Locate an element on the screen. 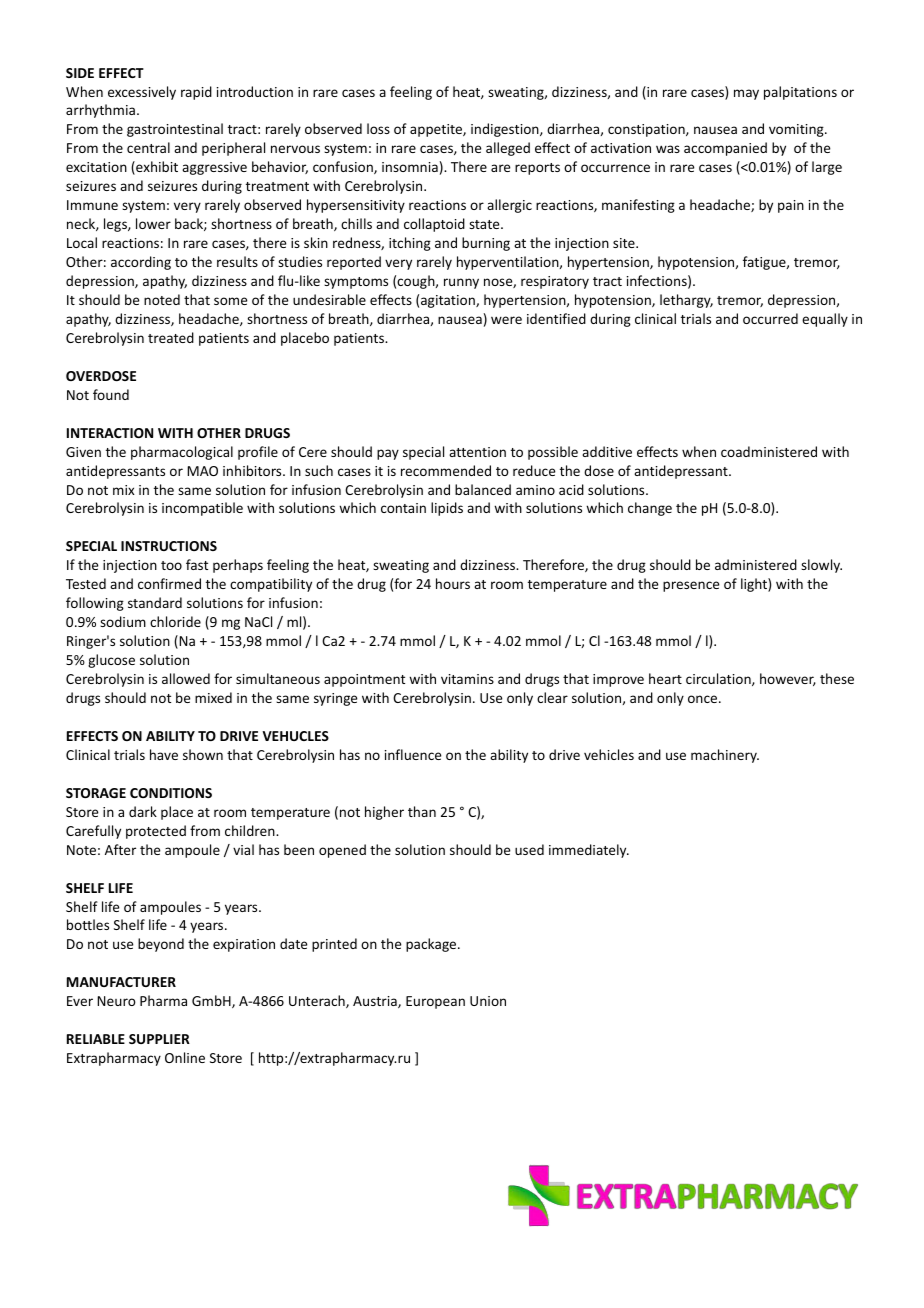 The height and width of the screenshot is (1308, 924). rapid is located at coordinates (196, 93).
